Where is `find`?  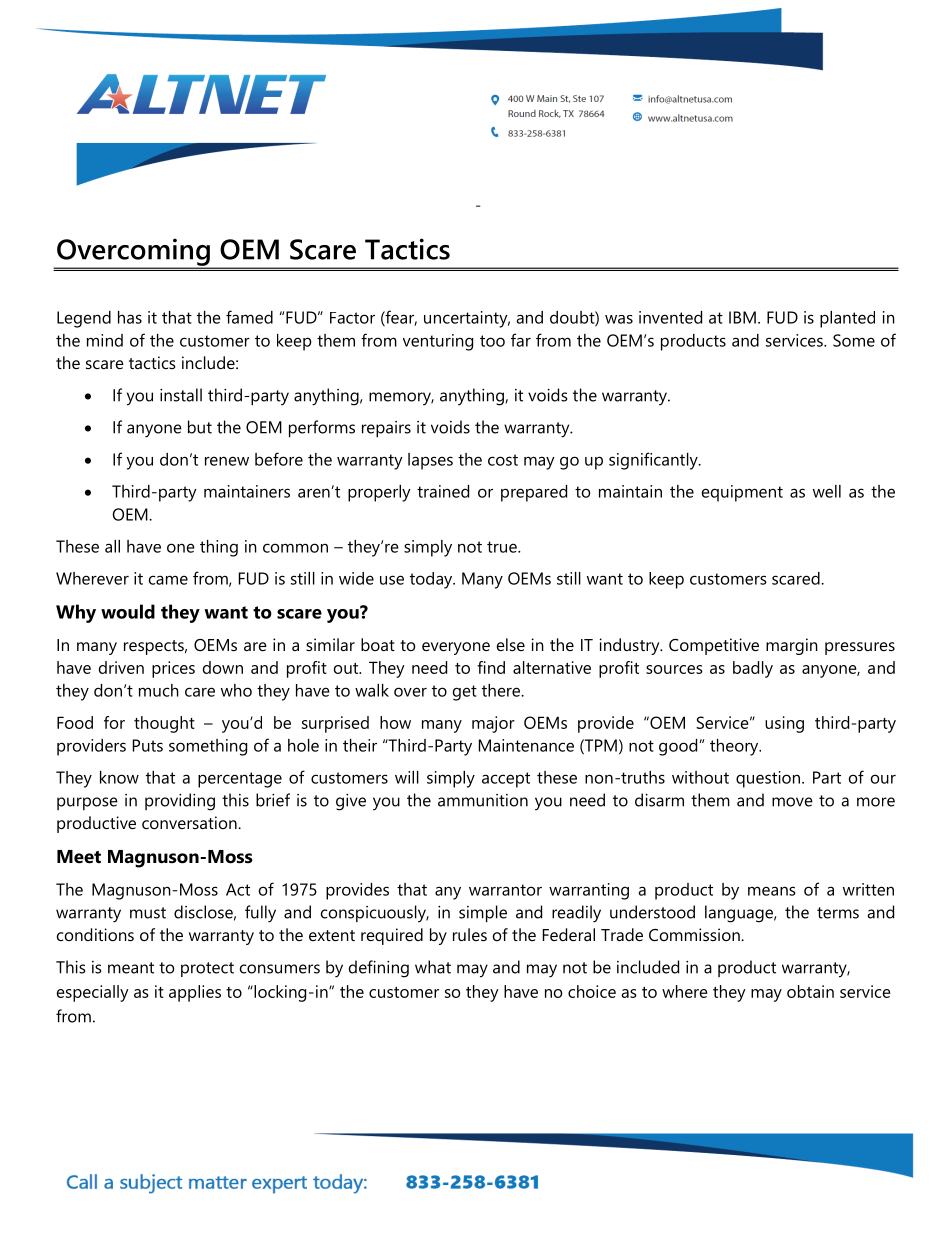 find is located at coordinates (491, 667).
